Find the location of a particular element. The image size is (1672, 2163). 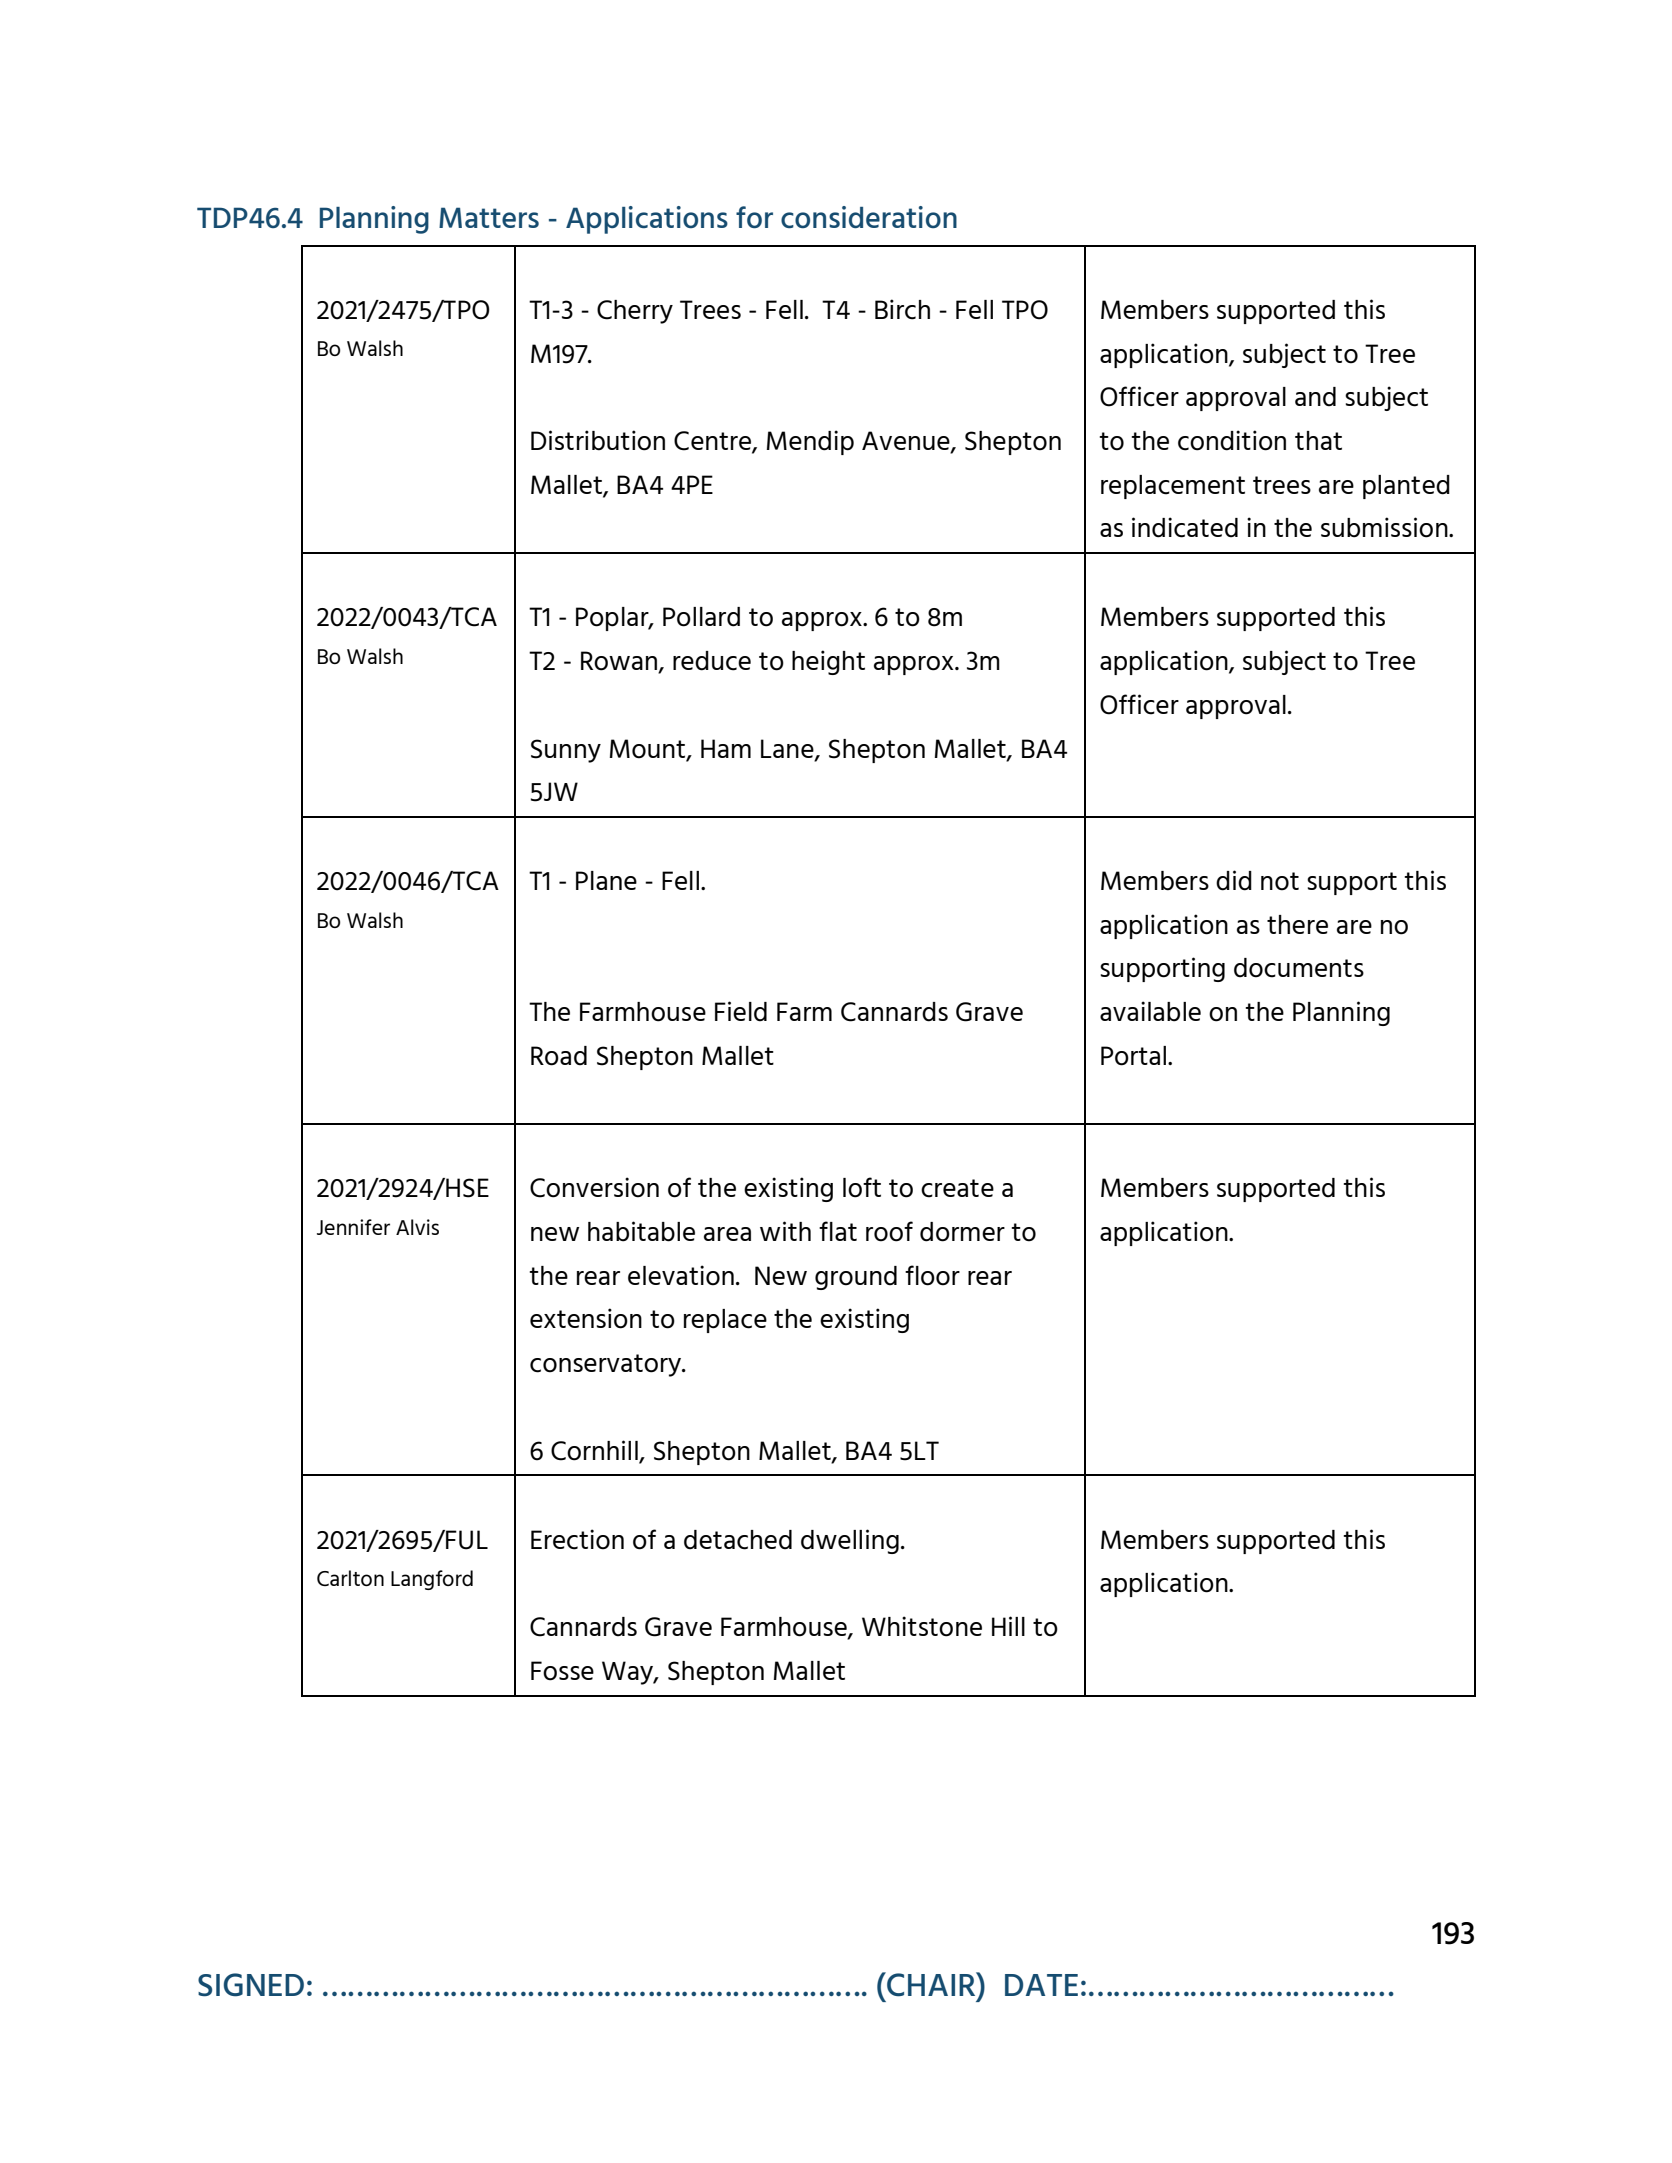

consideration is located at coordinates (869, 217).
